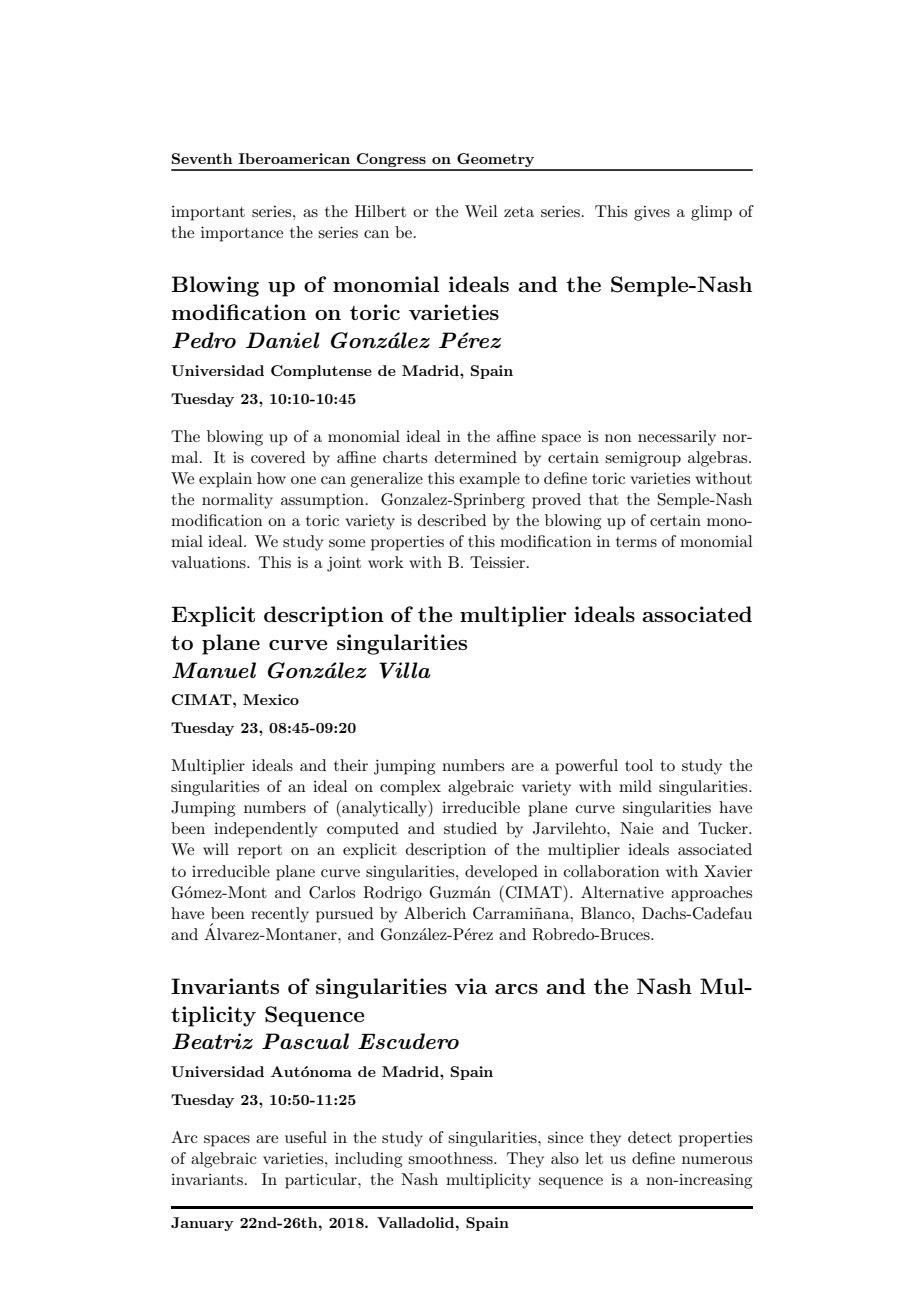 Image resolution: width=924 pixels, height=1308 pixels. Describe the element at coordinates (410, 788) in the screenshot. I see `complex` at that location.
